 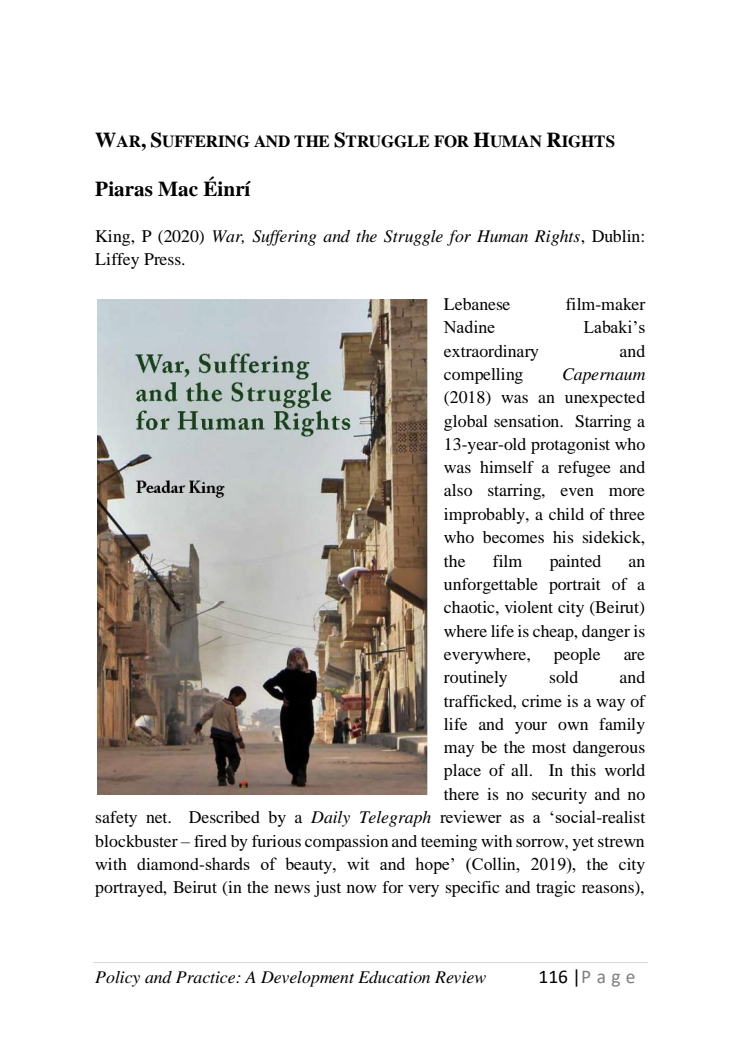 What do you see at coordinates (477, 304) in the screenshot?
I see `Lebanese` at bounding box center [477, 304].
